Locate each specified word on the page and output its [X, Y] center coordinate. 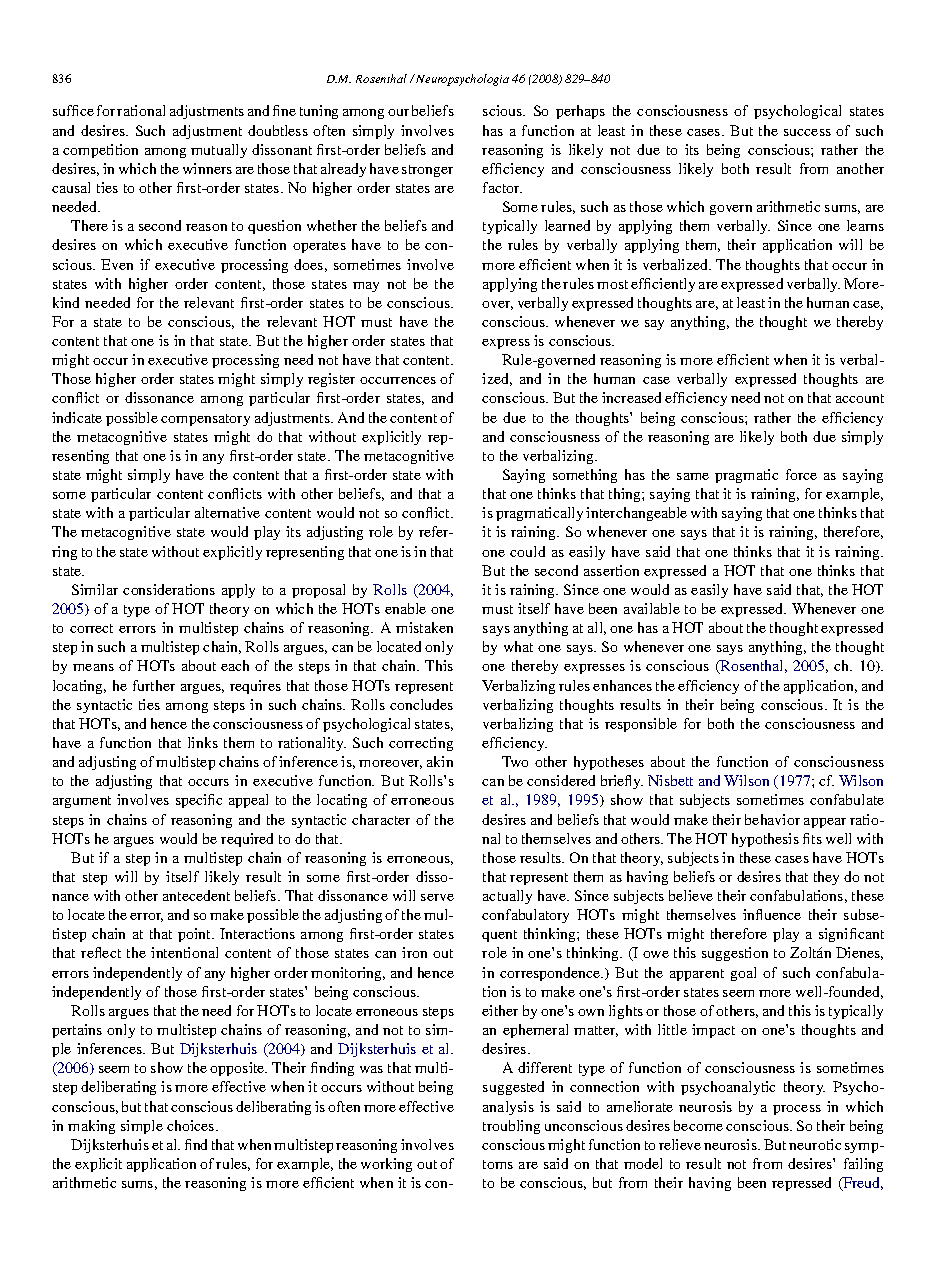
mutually [219, 151]
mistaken [424, 627]
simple [142, 1127]
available [652, 608]
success [807, 132]
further [154, 685]
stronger [427, 171]
